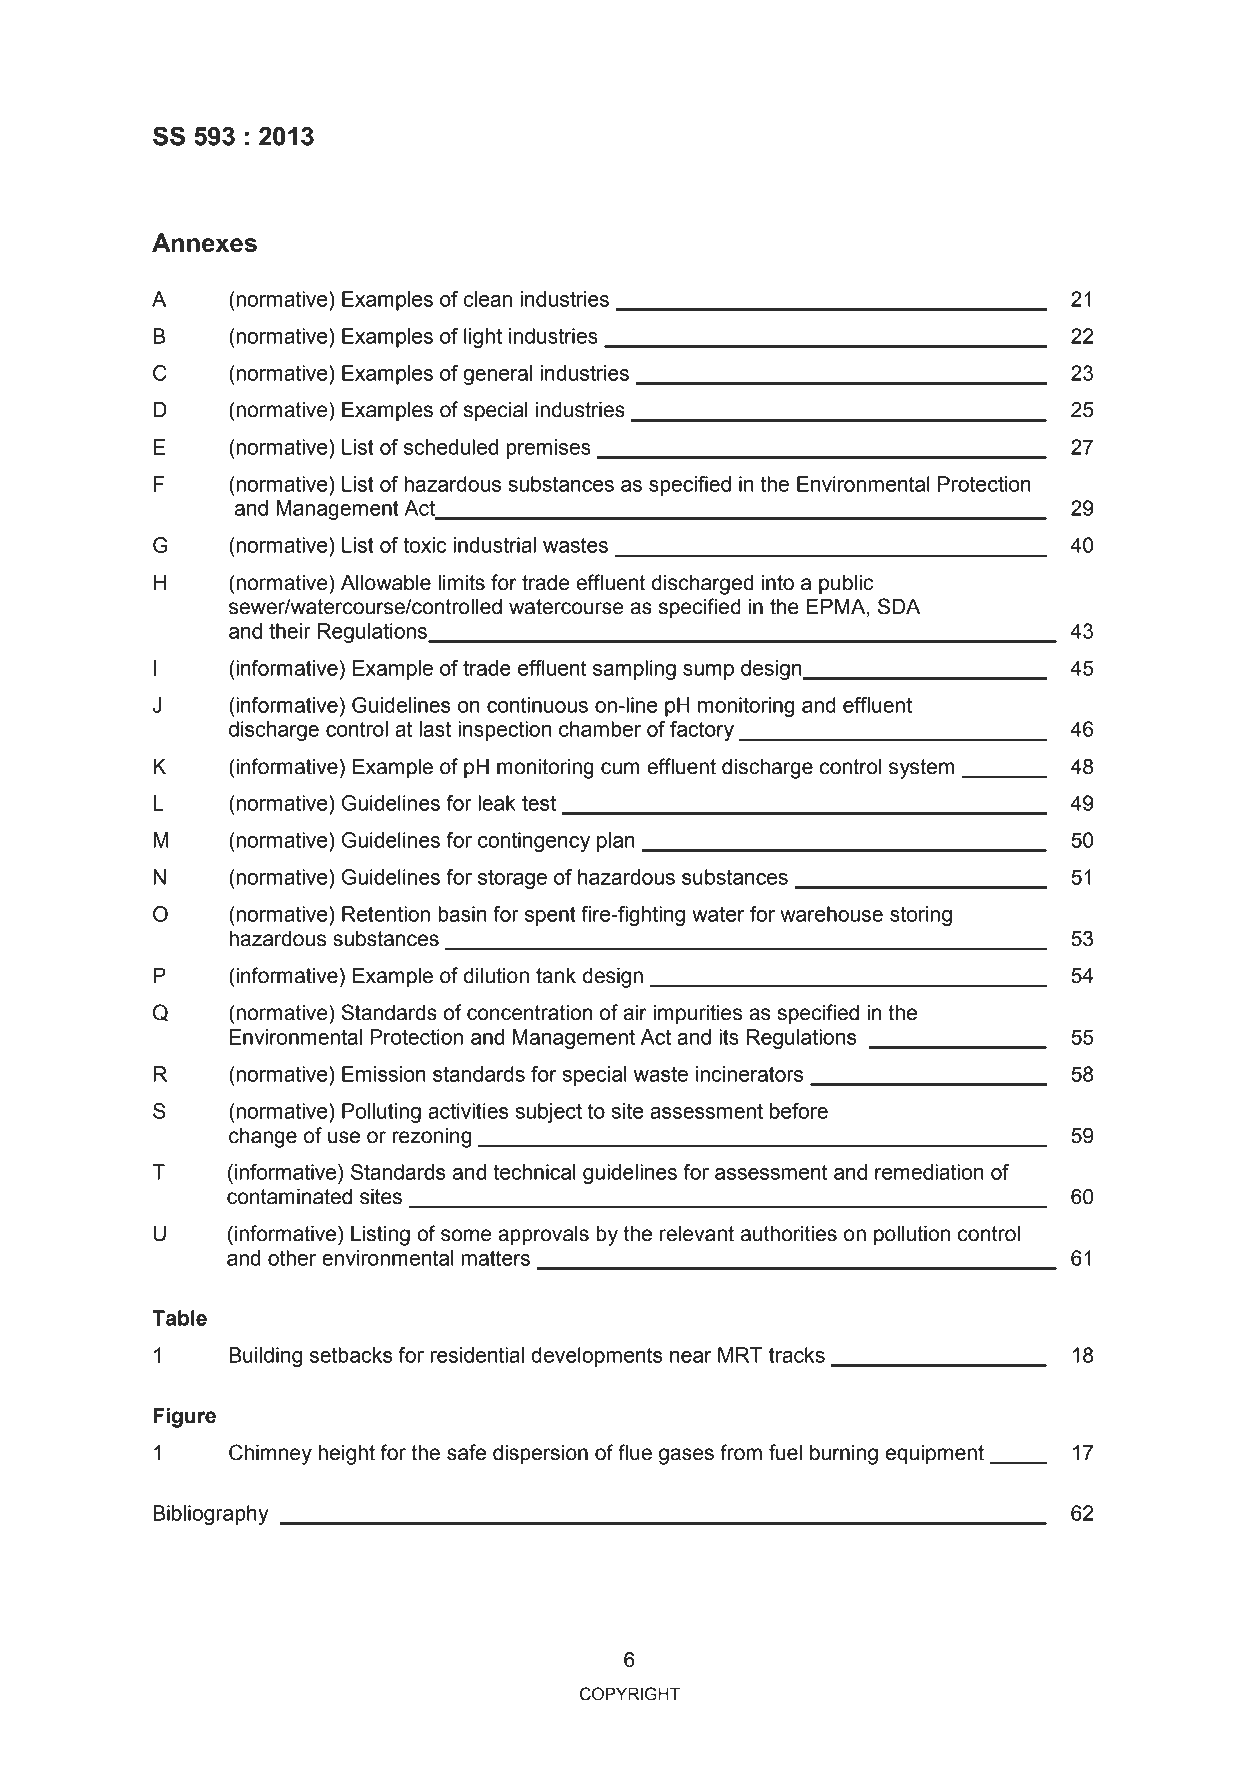  I want to click on Bibliography, so click(211, 1515).
